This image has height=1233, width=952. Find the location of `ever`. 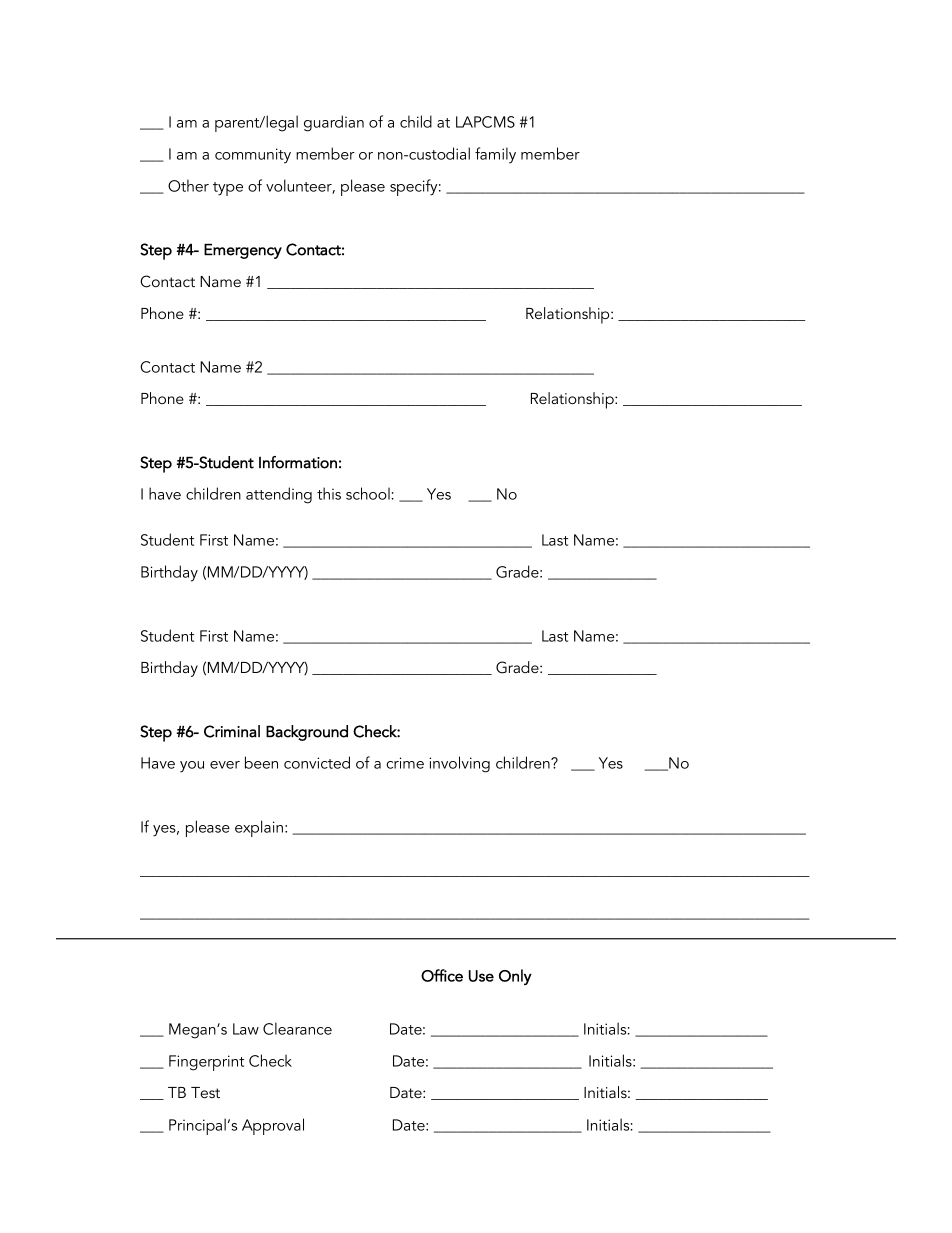

ever is located at coordinates (225, 765).
